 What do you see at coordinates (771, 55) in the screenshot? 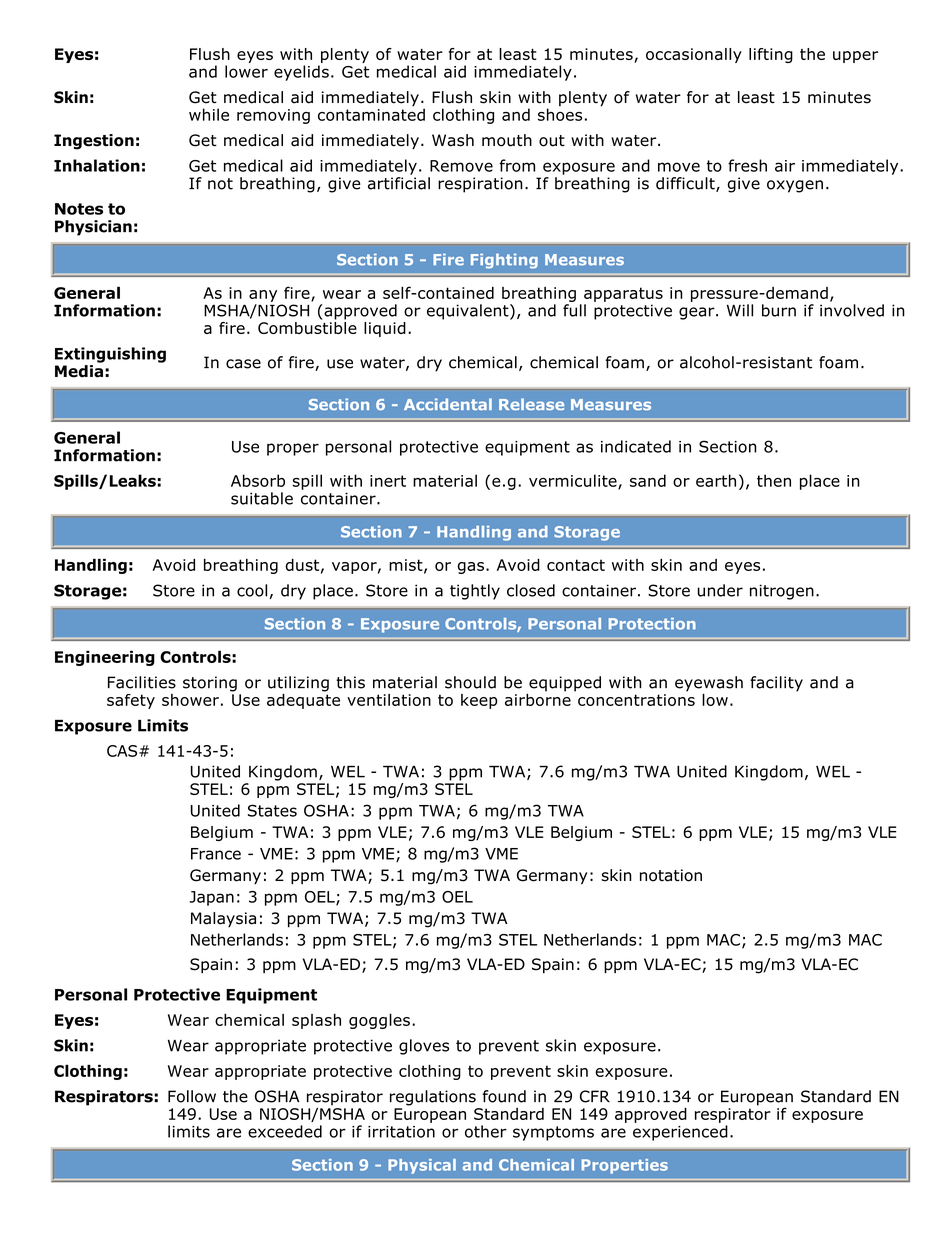
I see `lifting` at bounding box center [771, 55].
